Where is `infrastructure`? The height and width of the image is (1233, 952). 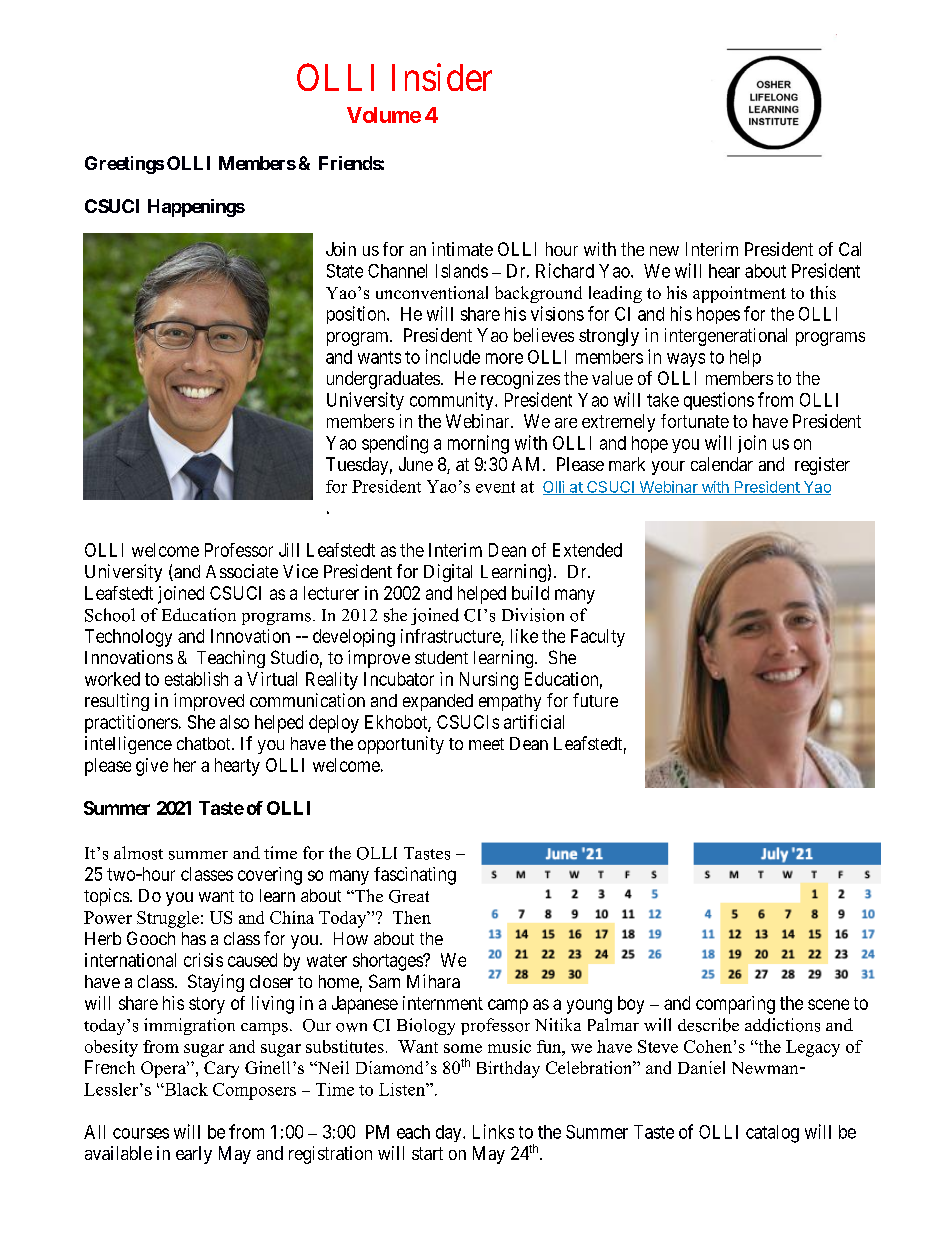 infrastructure is located at coordinates (451, 637).
